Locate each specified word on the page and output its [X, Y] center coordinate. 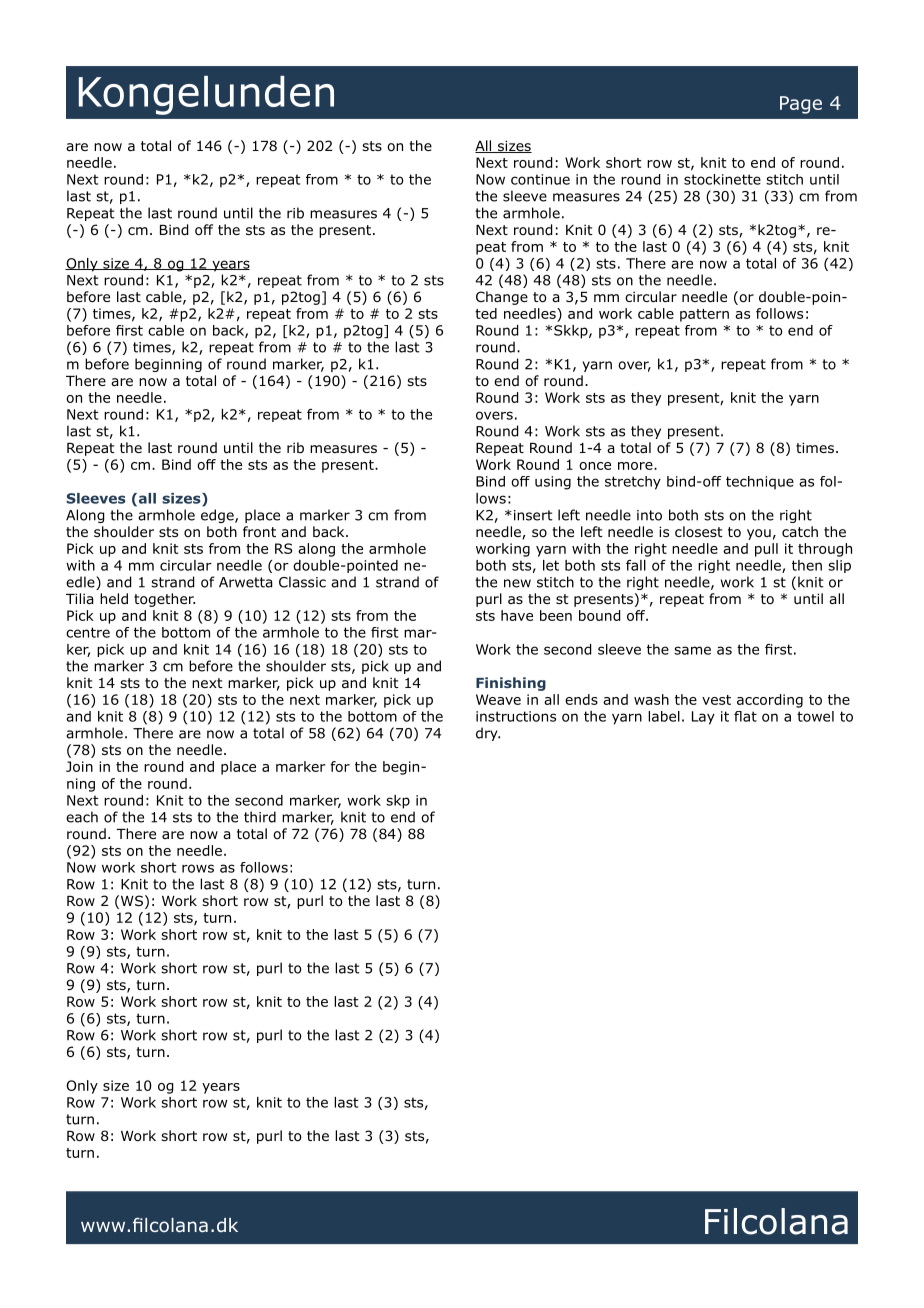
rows [198, 868]
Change [502, 298]
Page [801, 105]
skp [398, 802]
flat [745, 716]
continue [540, 179]
